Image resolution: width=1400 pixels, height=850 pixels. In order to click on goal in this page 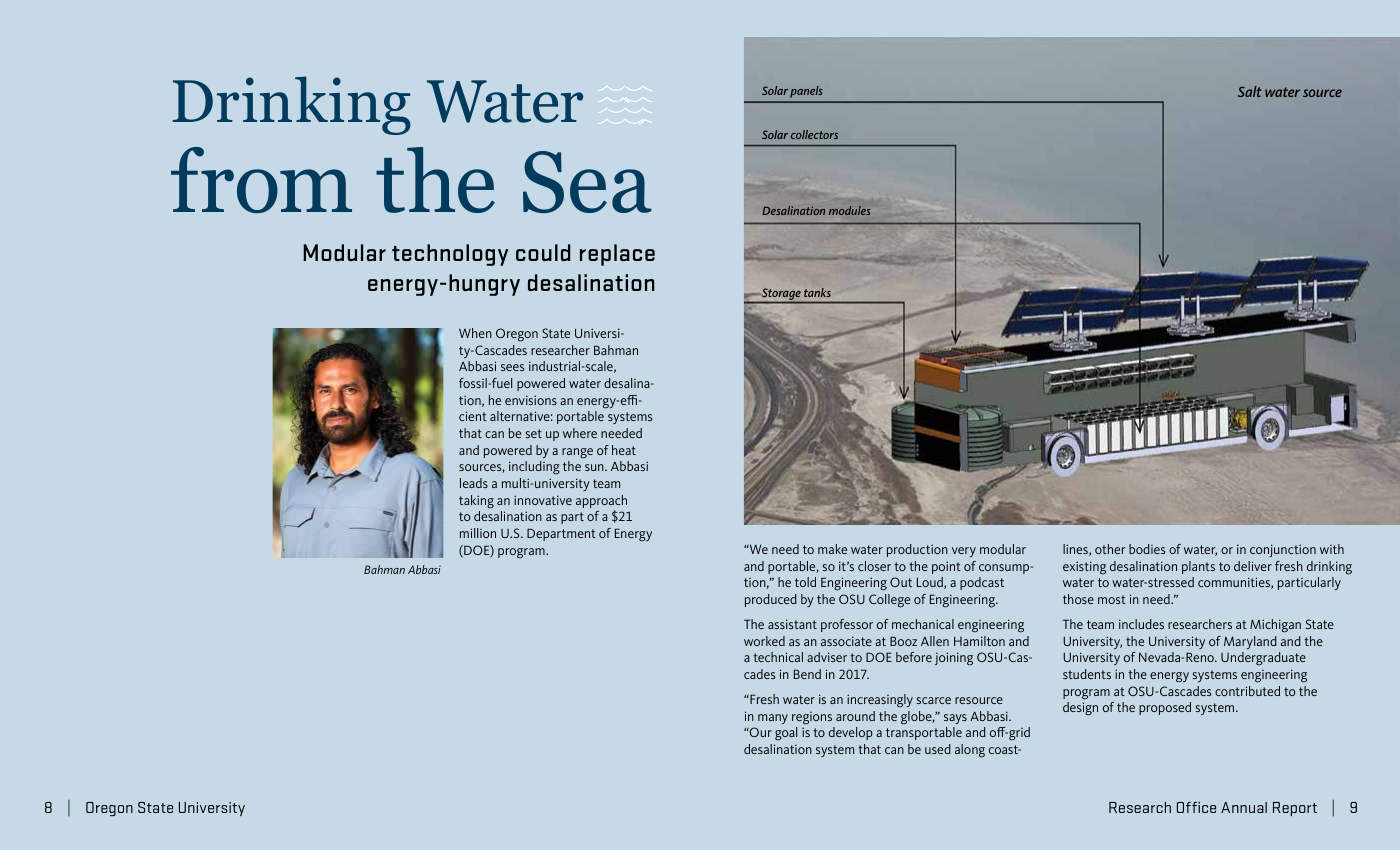, I will do `click(786, 734)`.
